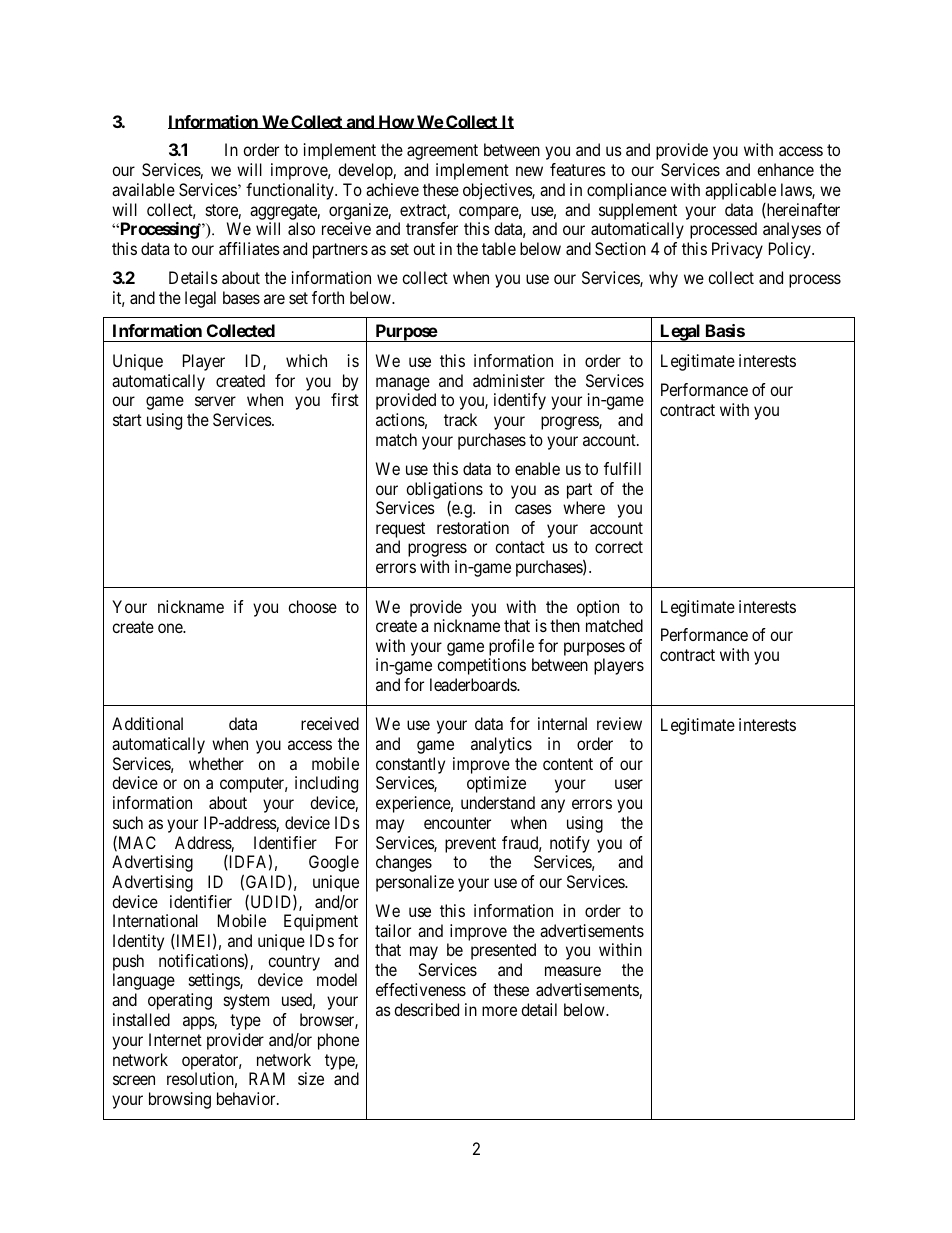 This screenshot has width=952, height=1233. Describe the element at coordinates (496, 784) in the screenshot. I see `optimize` at that location.
